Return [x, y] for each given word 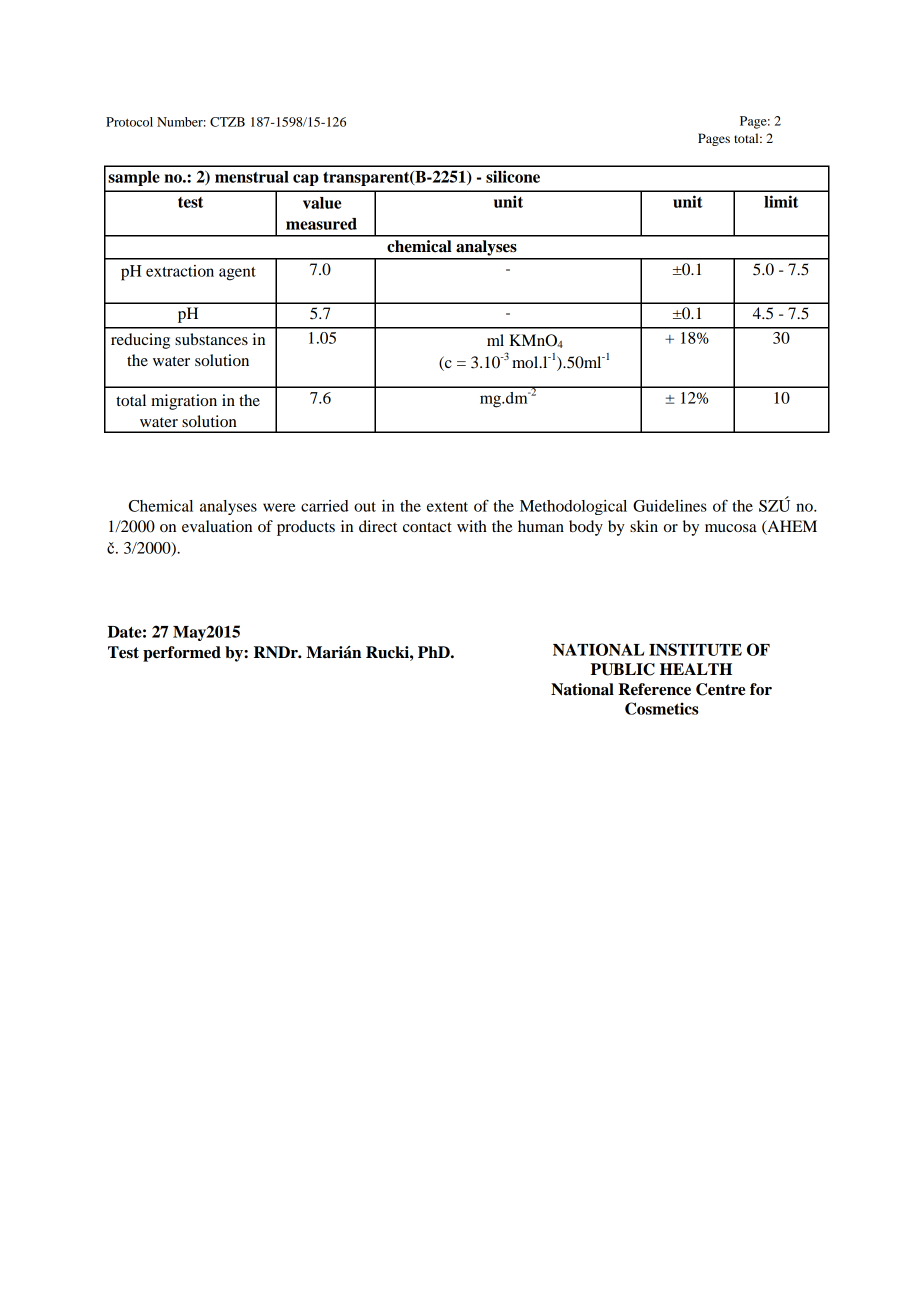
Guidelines [670, 506]
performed [182, 654]
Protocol [129, 122]
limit [781, 201]
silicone [513, 176]
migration [184, 402]
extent [447, 507]
